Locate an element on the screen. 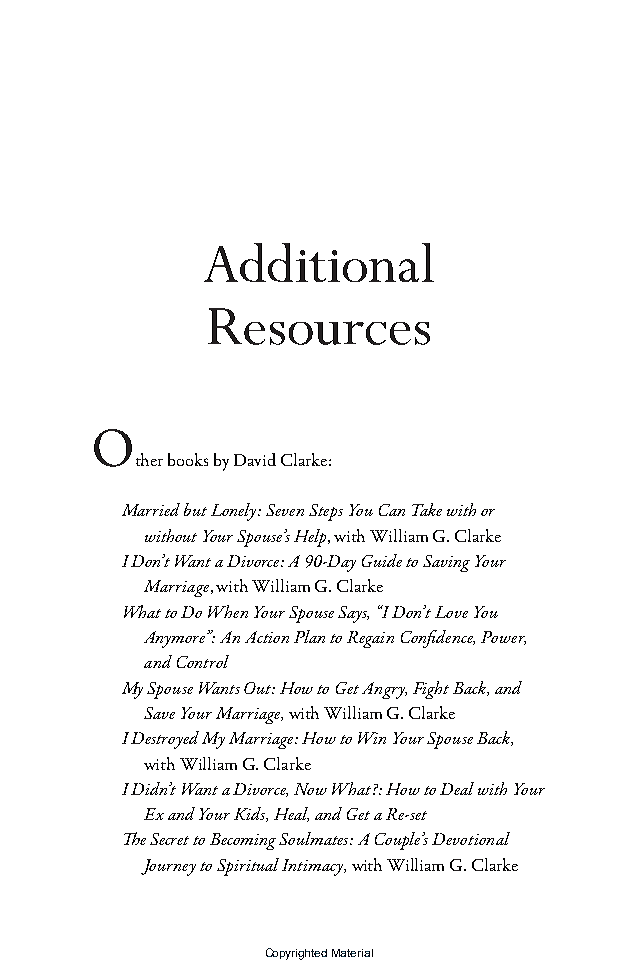 The height and width of the screenshot is (972, 638). Win is located at coordinates (372, 738).
